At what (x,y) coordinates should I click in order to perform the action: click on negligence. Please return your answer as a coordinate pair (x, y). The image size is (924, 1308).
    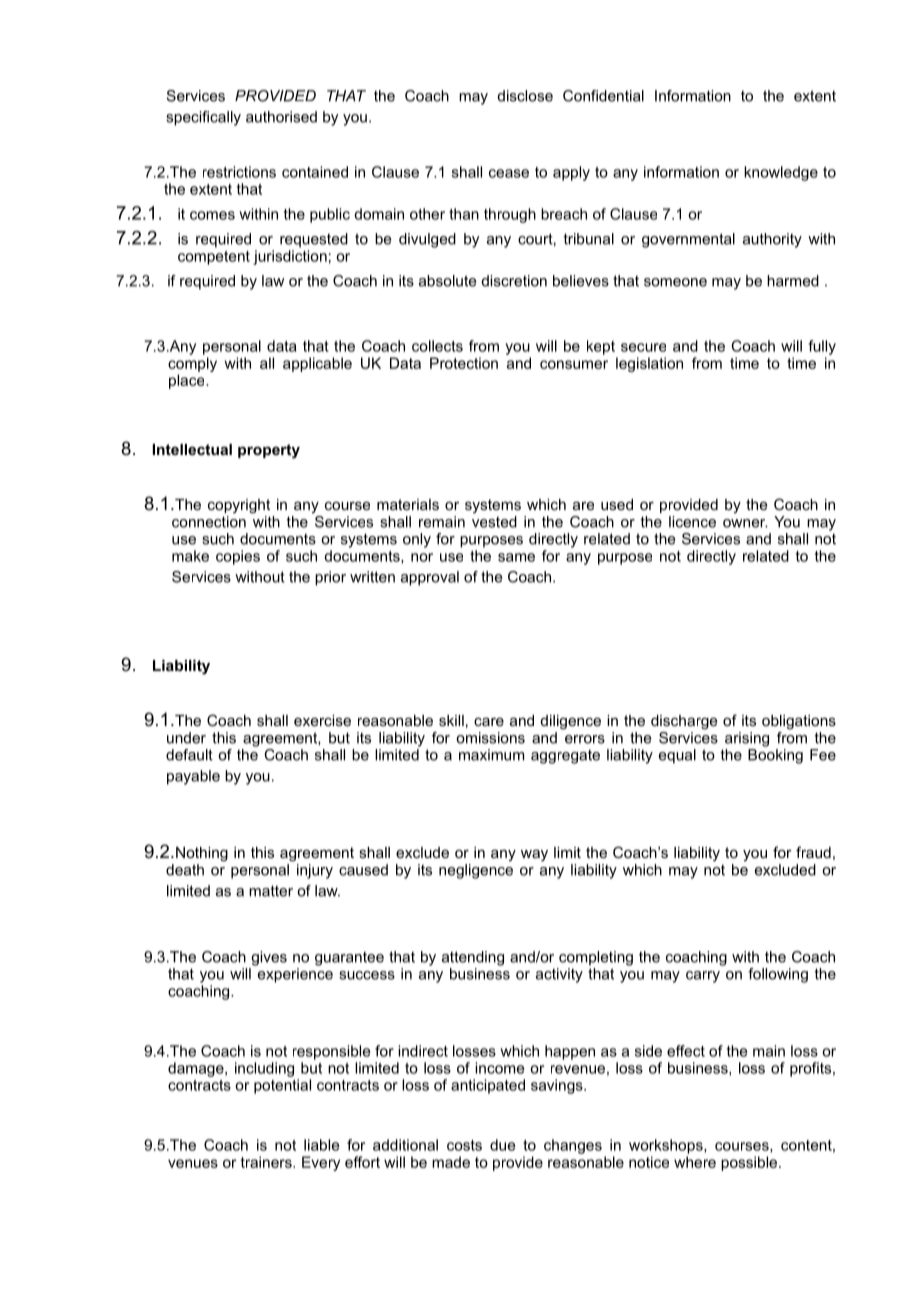
    Looking at the image, I should click on (476, 871).
